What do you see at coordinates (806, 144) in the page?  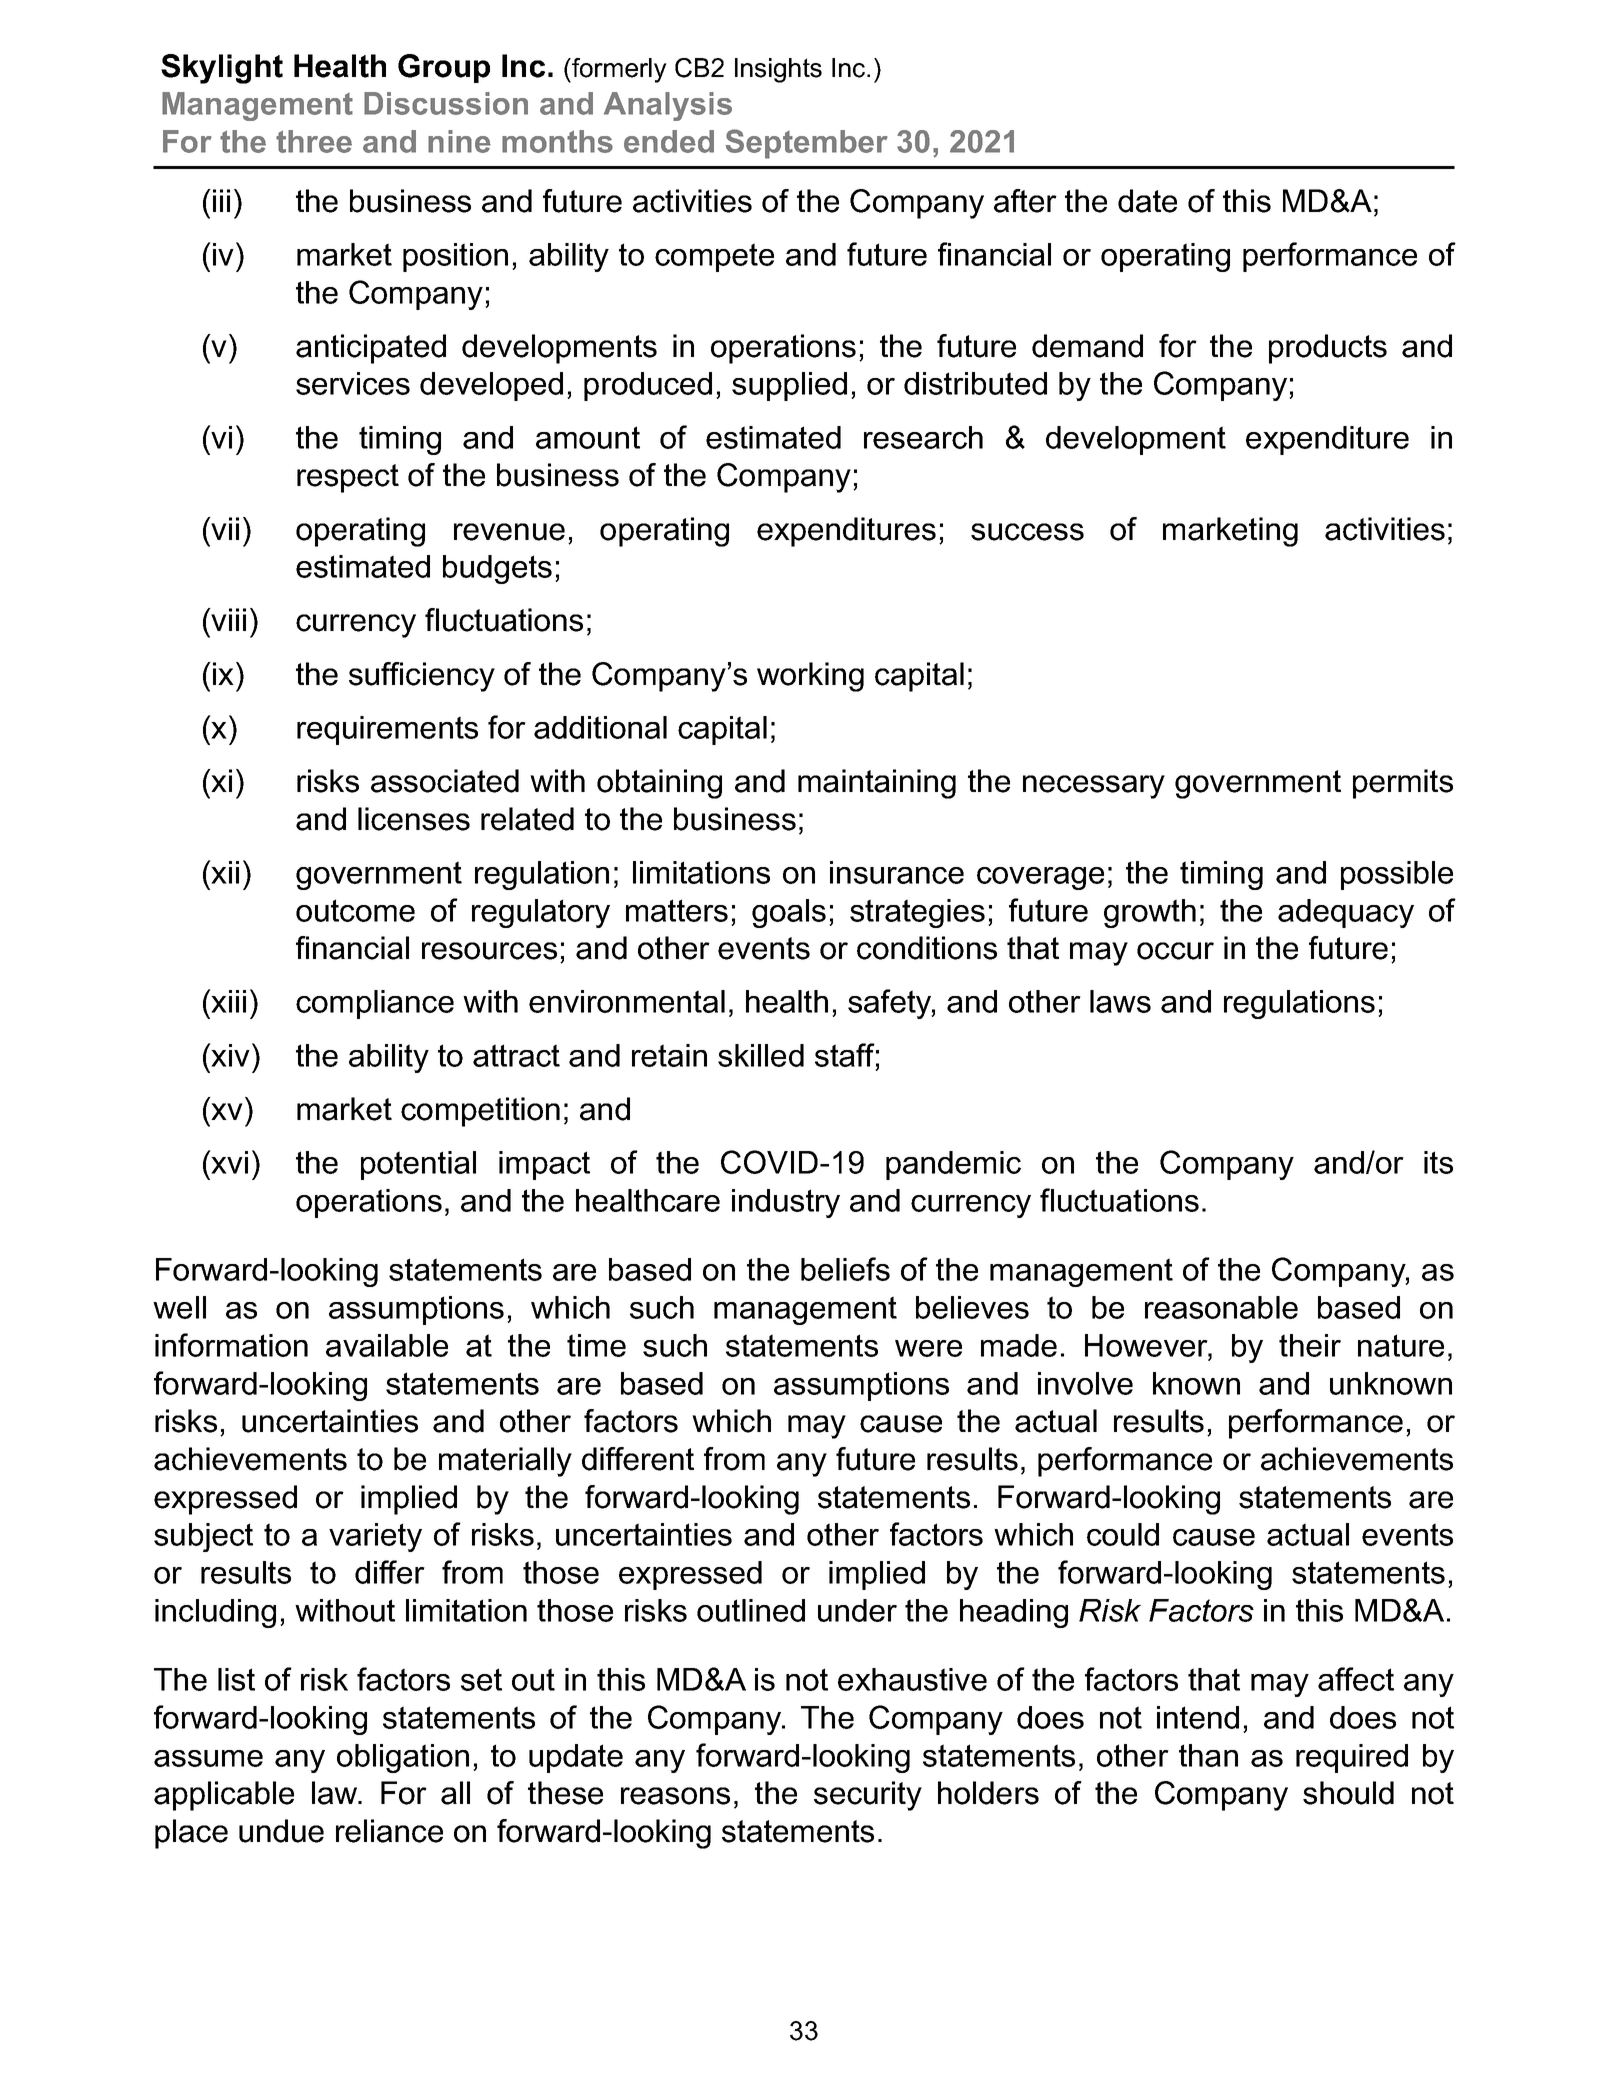 I see `September` at bounding box center [806, 144].
